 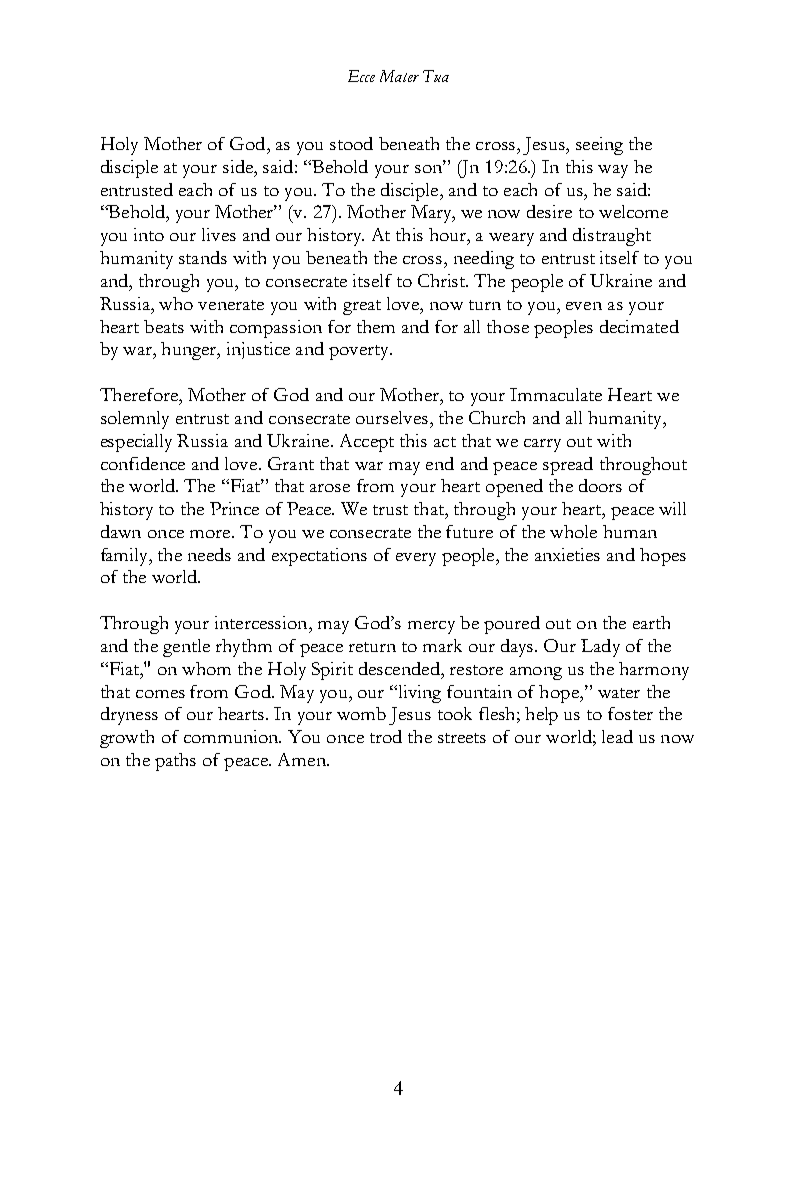 I want to click on solemnly, so click(x=135, y=420).
